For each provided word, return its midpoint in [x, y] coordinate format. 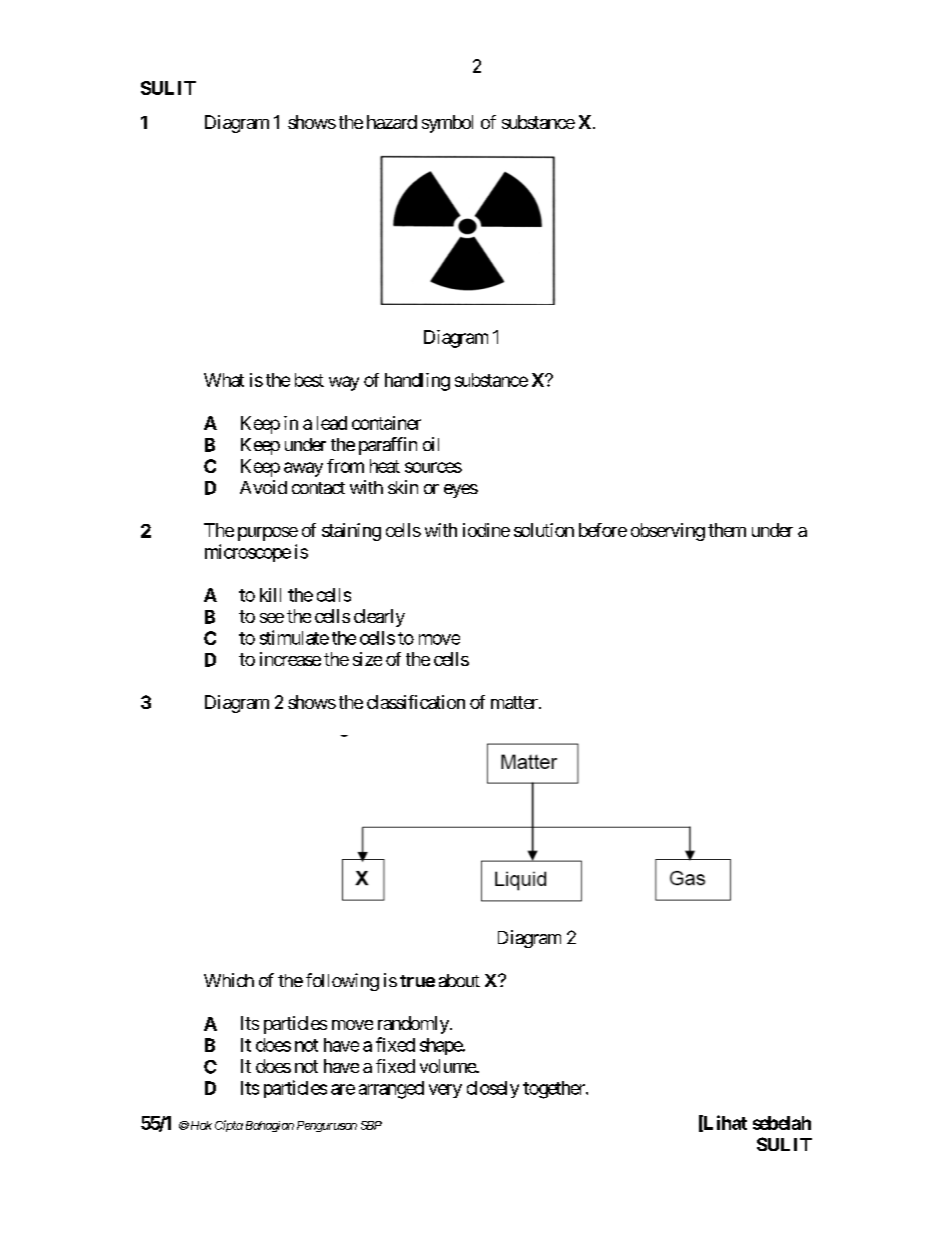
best [309, 380]
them [727, 530]
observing [668, 532]
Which [229, 980]
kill [270, 595]
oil [431, 444]
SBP [371, 1125]
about [459, 980]
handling [417, 382]
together [555, 1090]
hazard [392, 122]
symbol [447, 124]
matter [515, 702]
